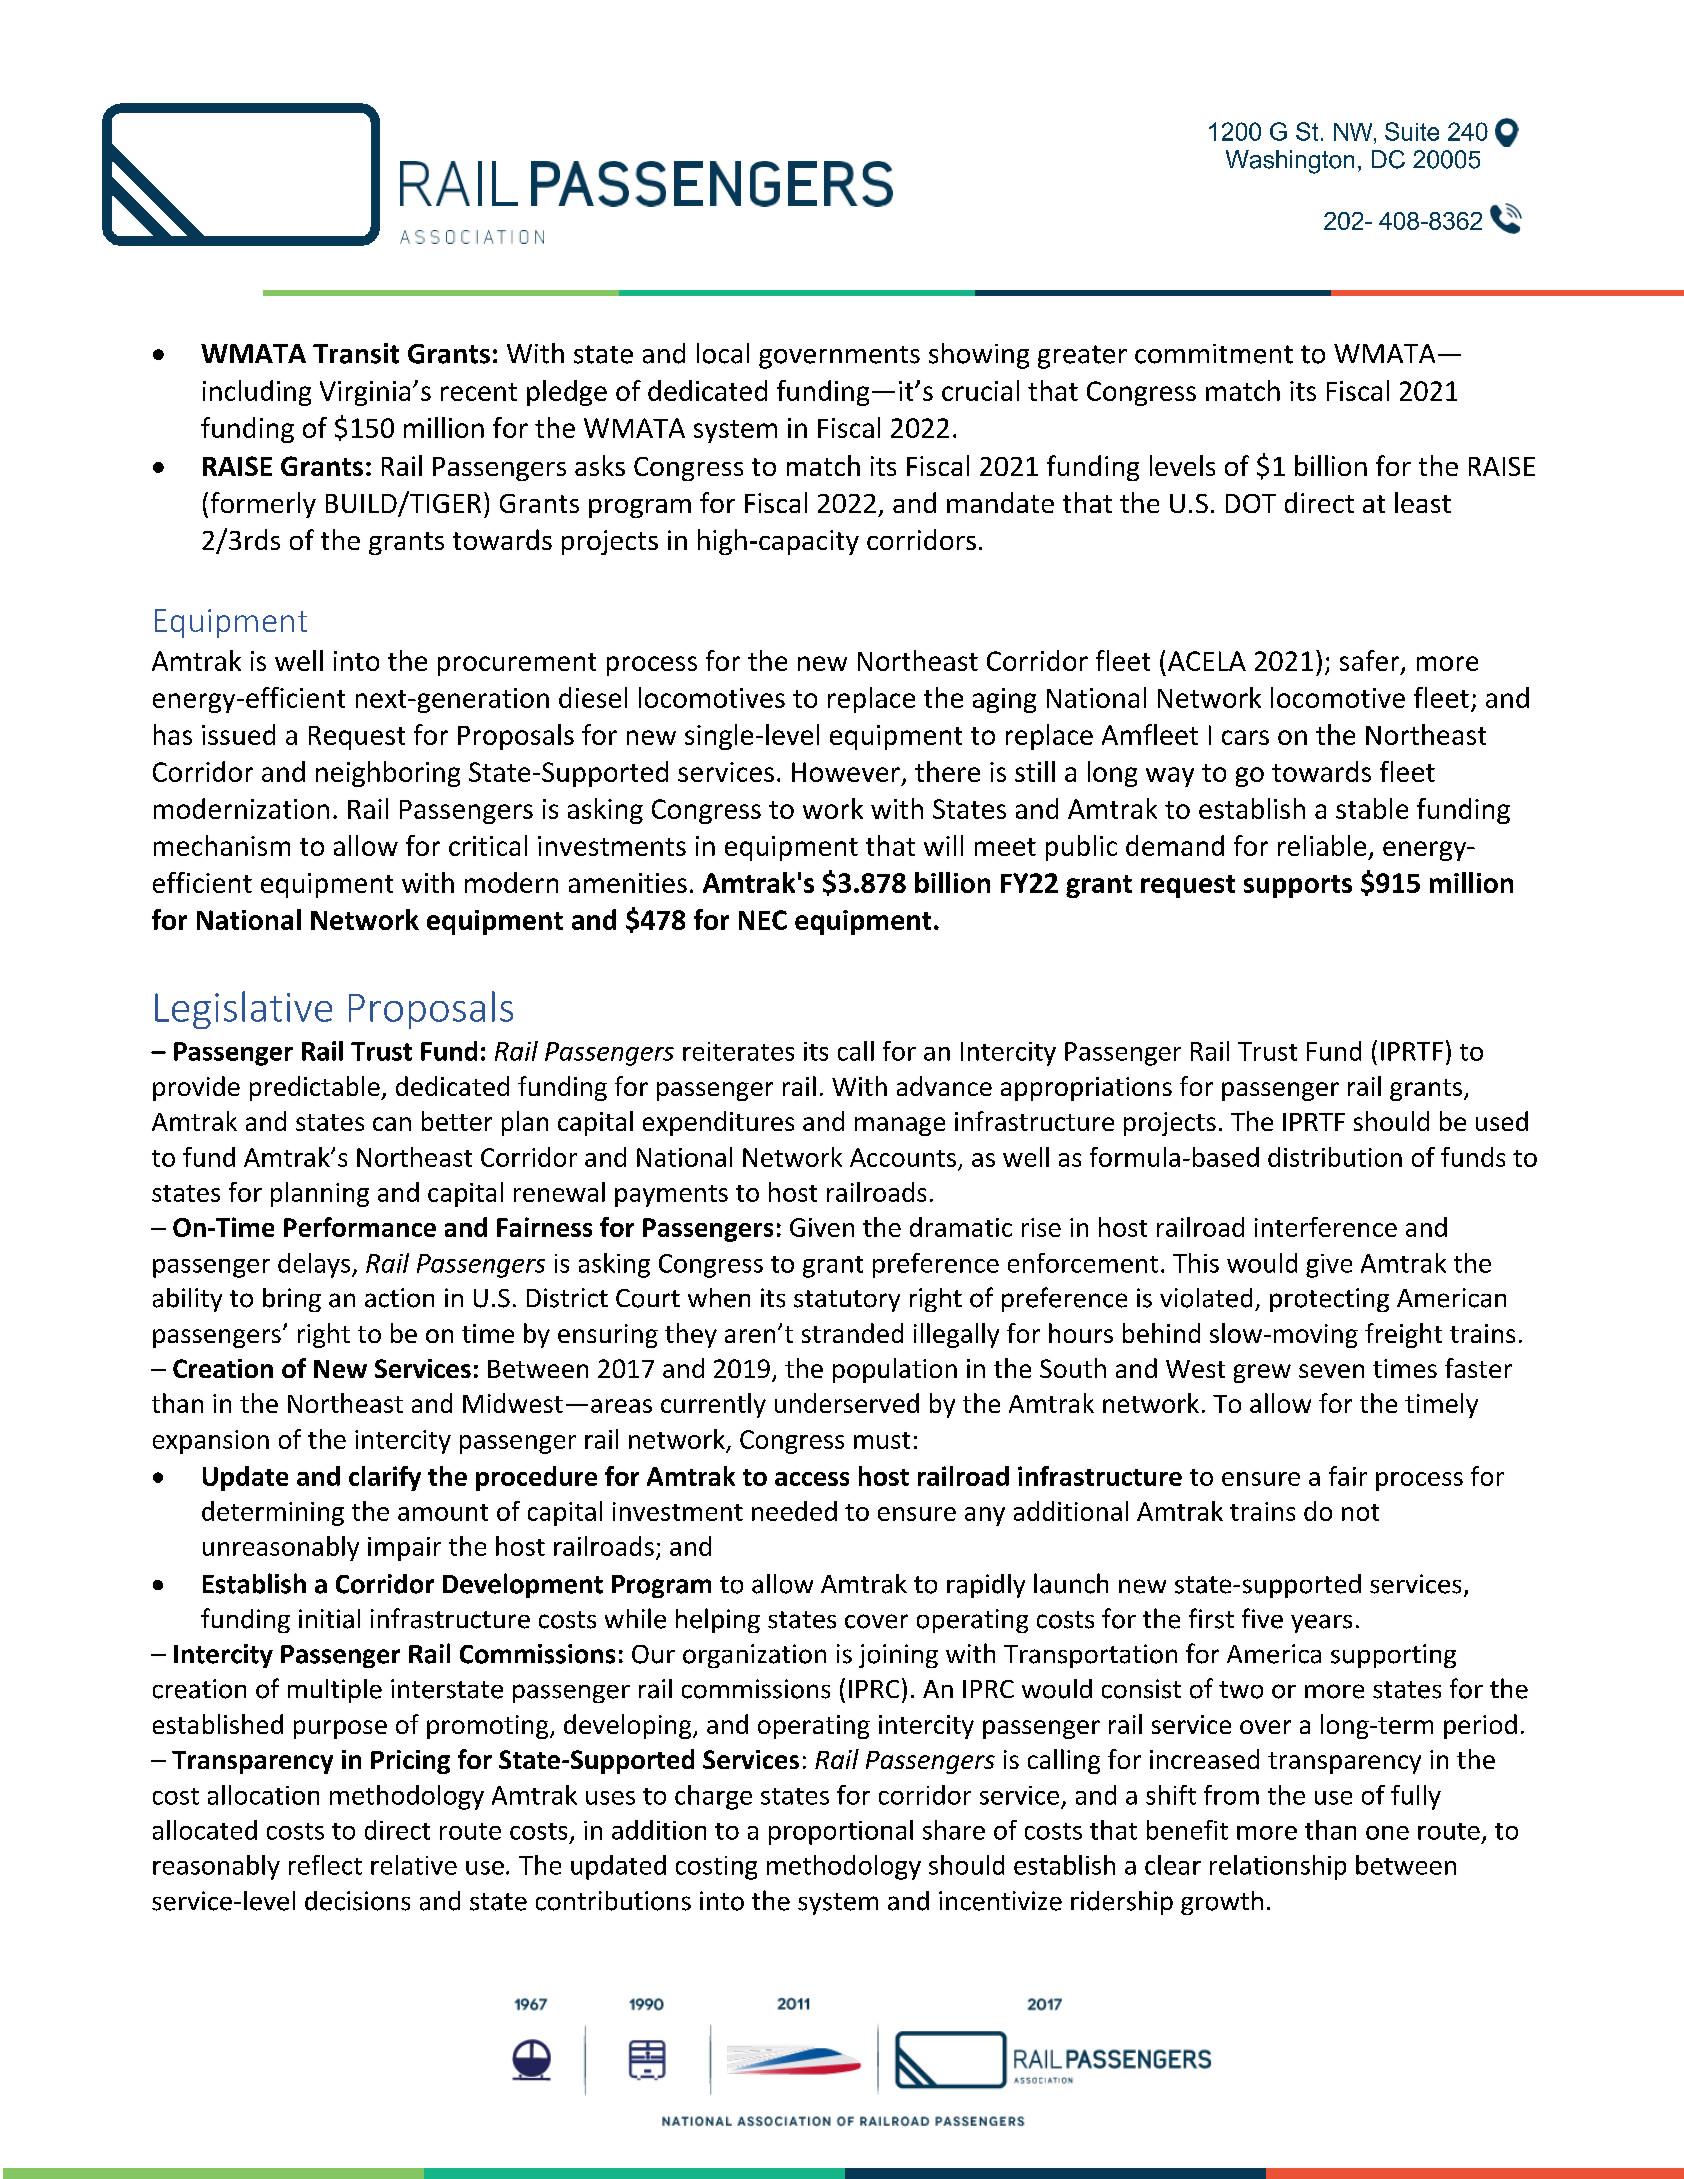  Describe the element at coordinates (1290, 162) in the screenshot. I see `Washington` at that location.
